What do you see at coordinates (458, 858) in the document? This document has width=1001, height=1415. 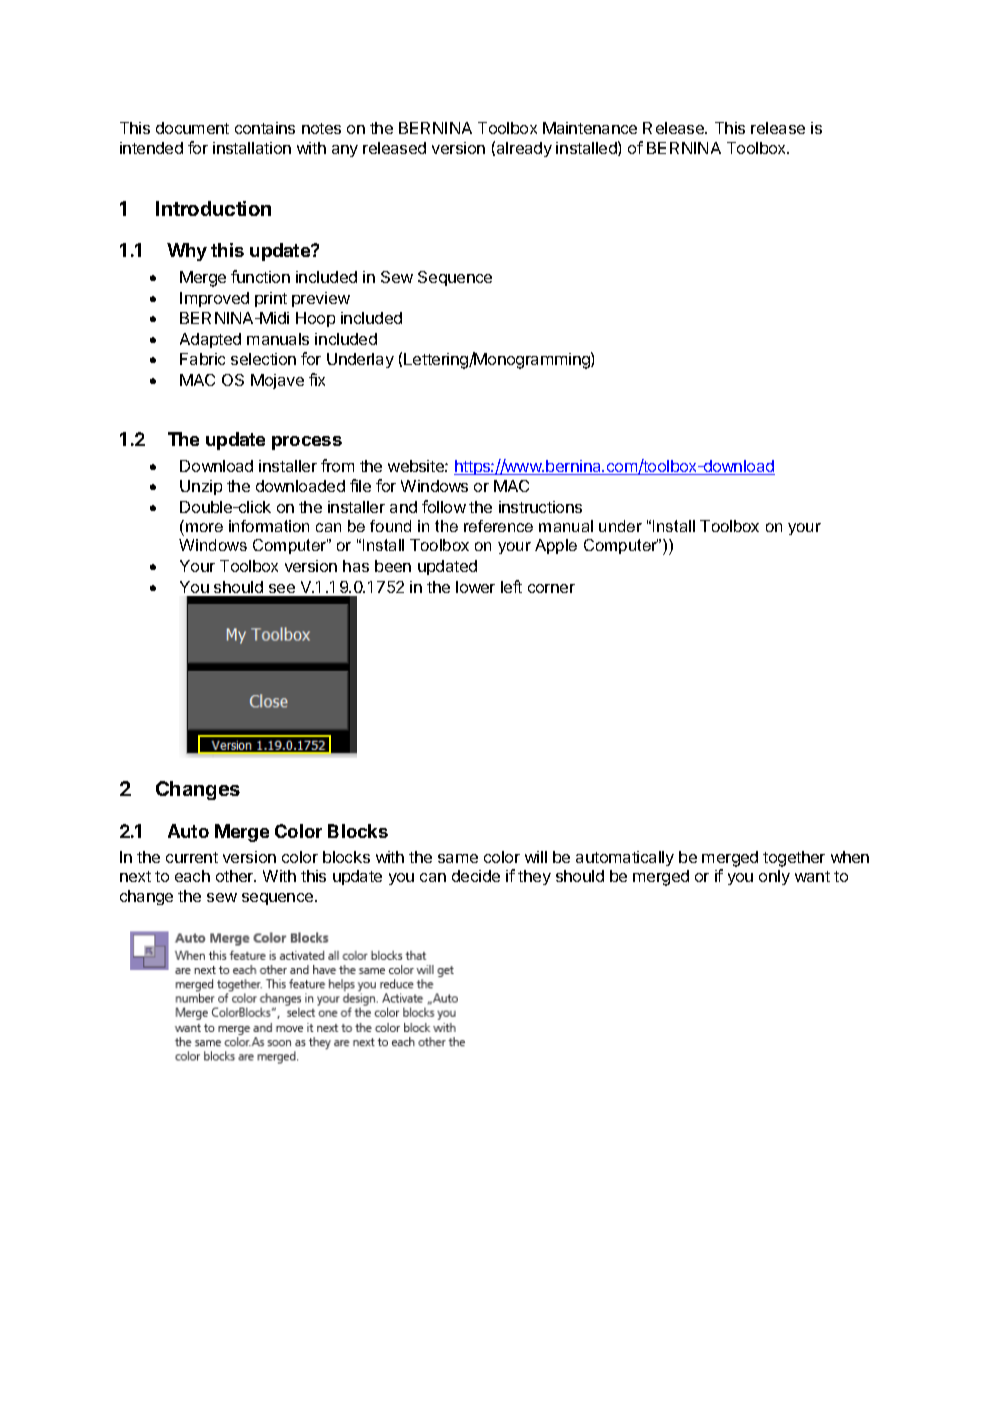 I see `same` at bounding box center [458, 858].
